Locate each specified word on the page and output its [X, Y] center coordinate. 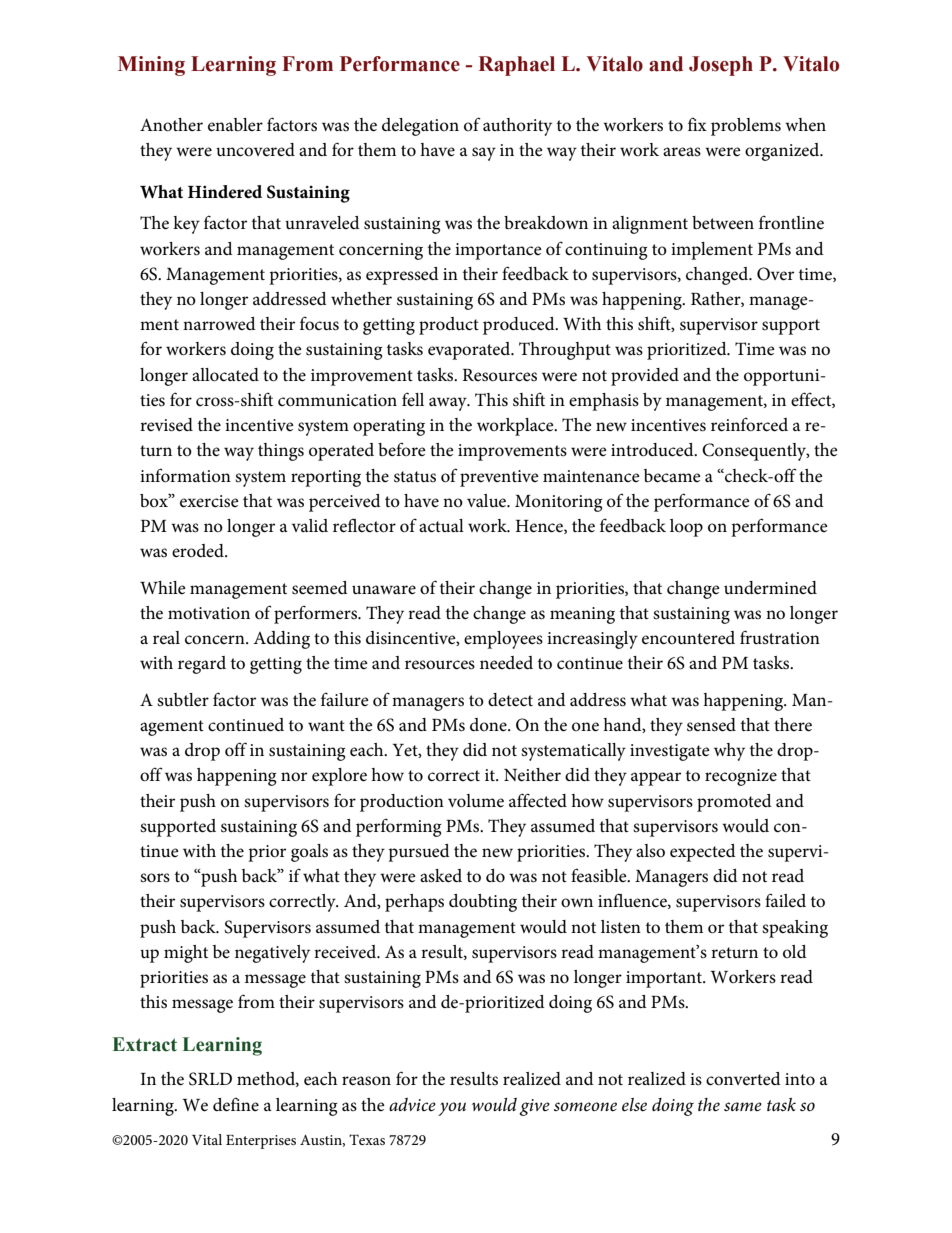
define [236, 1105]
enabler [235, 125]
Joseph [721, 66]
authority [517, 127]
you [452, 1109]
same [743, 1106]
